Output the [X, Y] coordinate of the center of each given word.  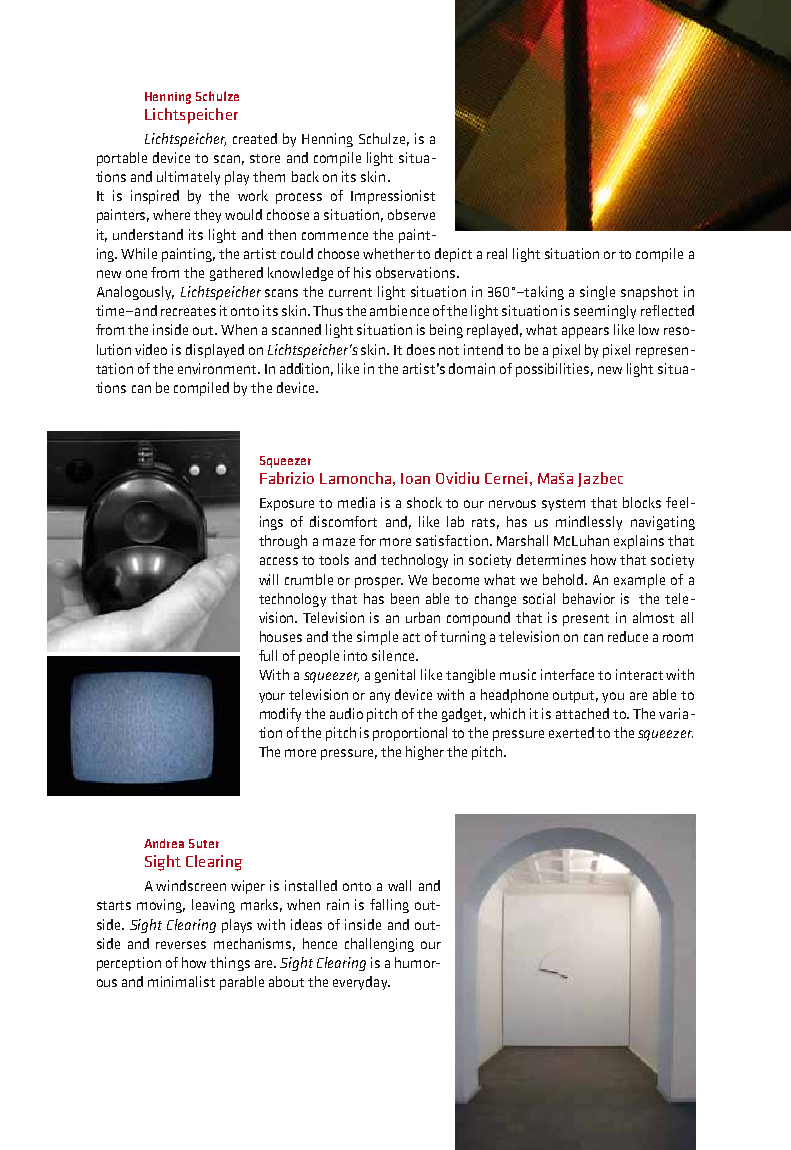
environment [218, 368]
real [497, 253]
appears [585, 332]
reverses [181, 945]
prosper [379, 582]
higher [425, 753]
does [421, 349]
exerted [571, 732]
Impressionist [393, 197]
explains [639, 542]
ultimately [188, 178]
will [268, 579]
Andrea [164, 843]
